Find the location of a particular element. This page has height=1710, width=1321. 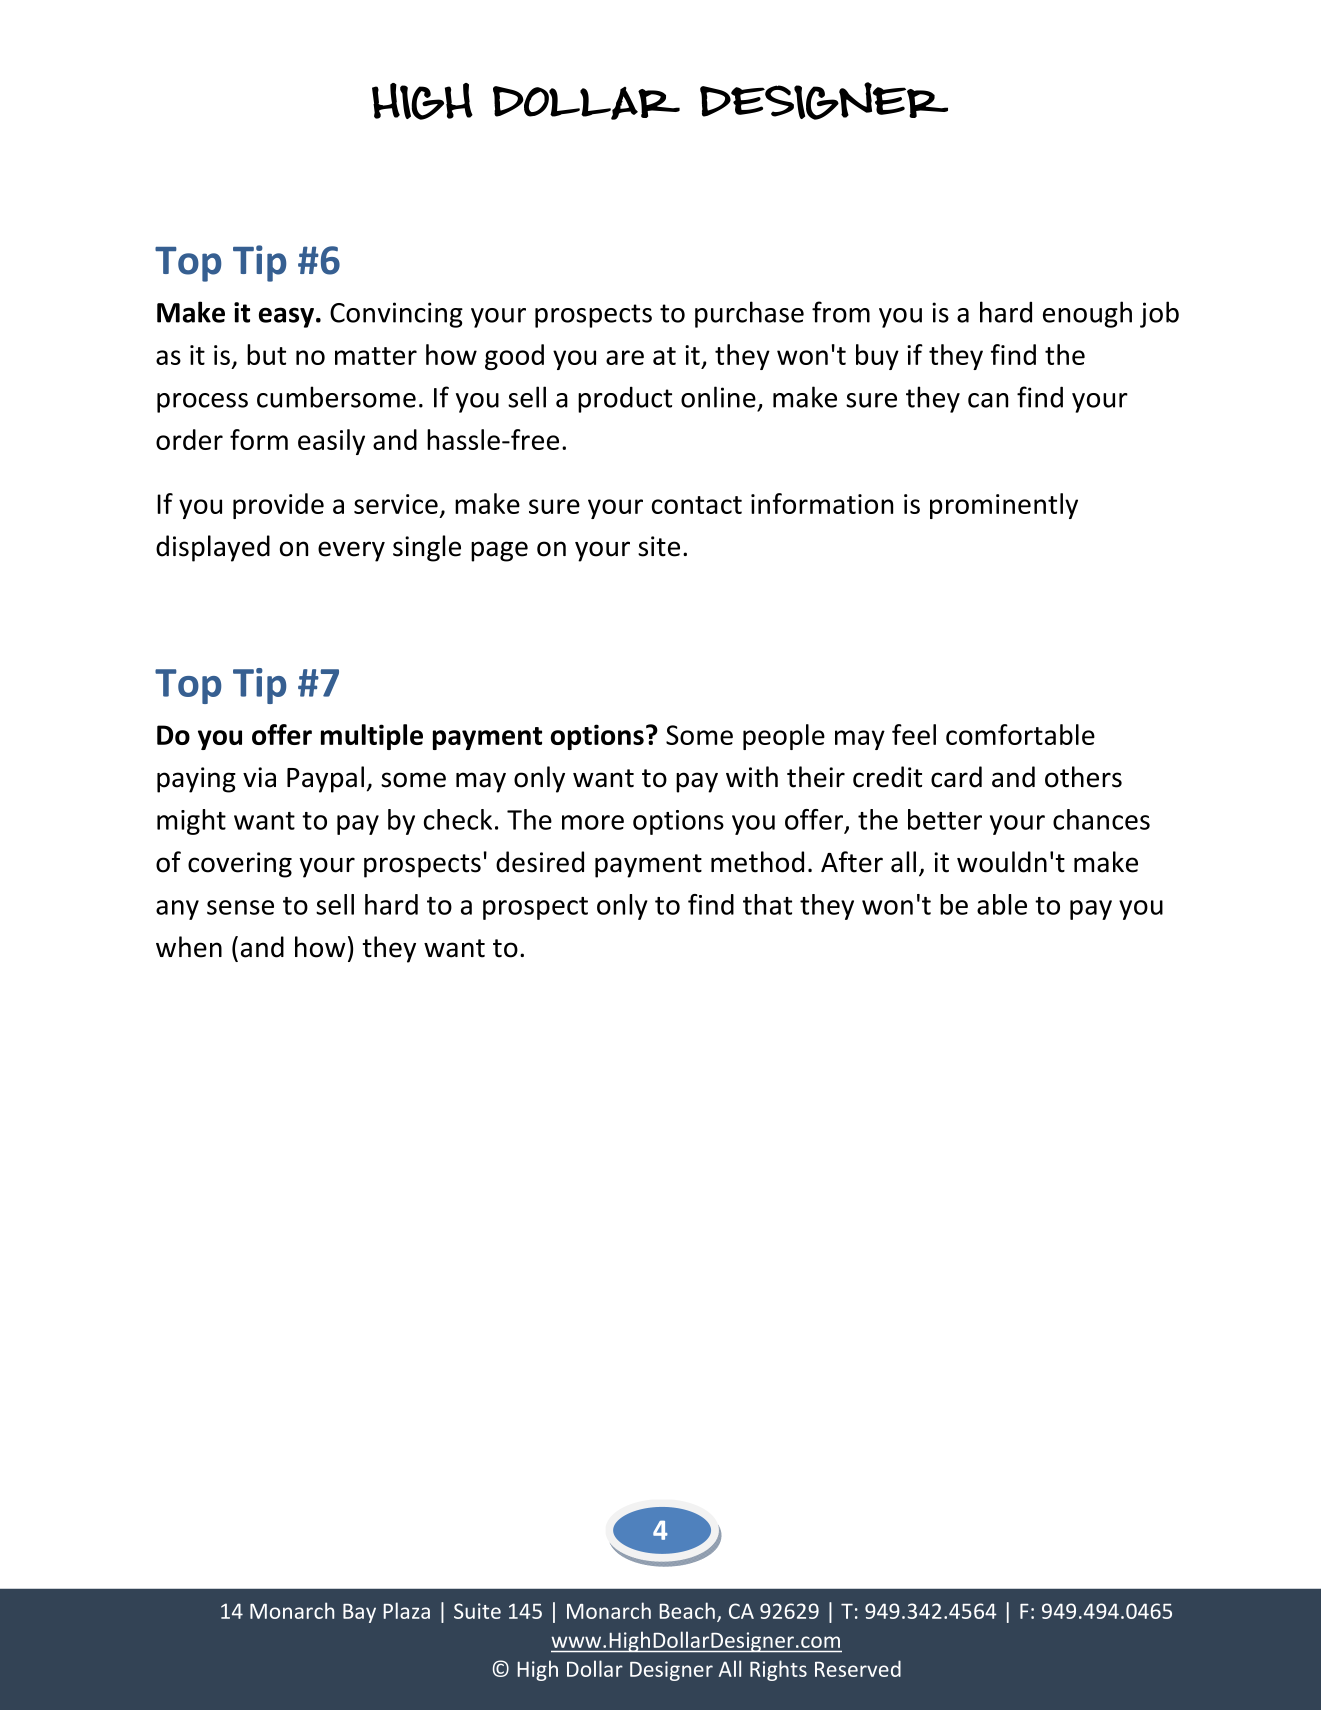

when is located at coordinates (189, 947).
